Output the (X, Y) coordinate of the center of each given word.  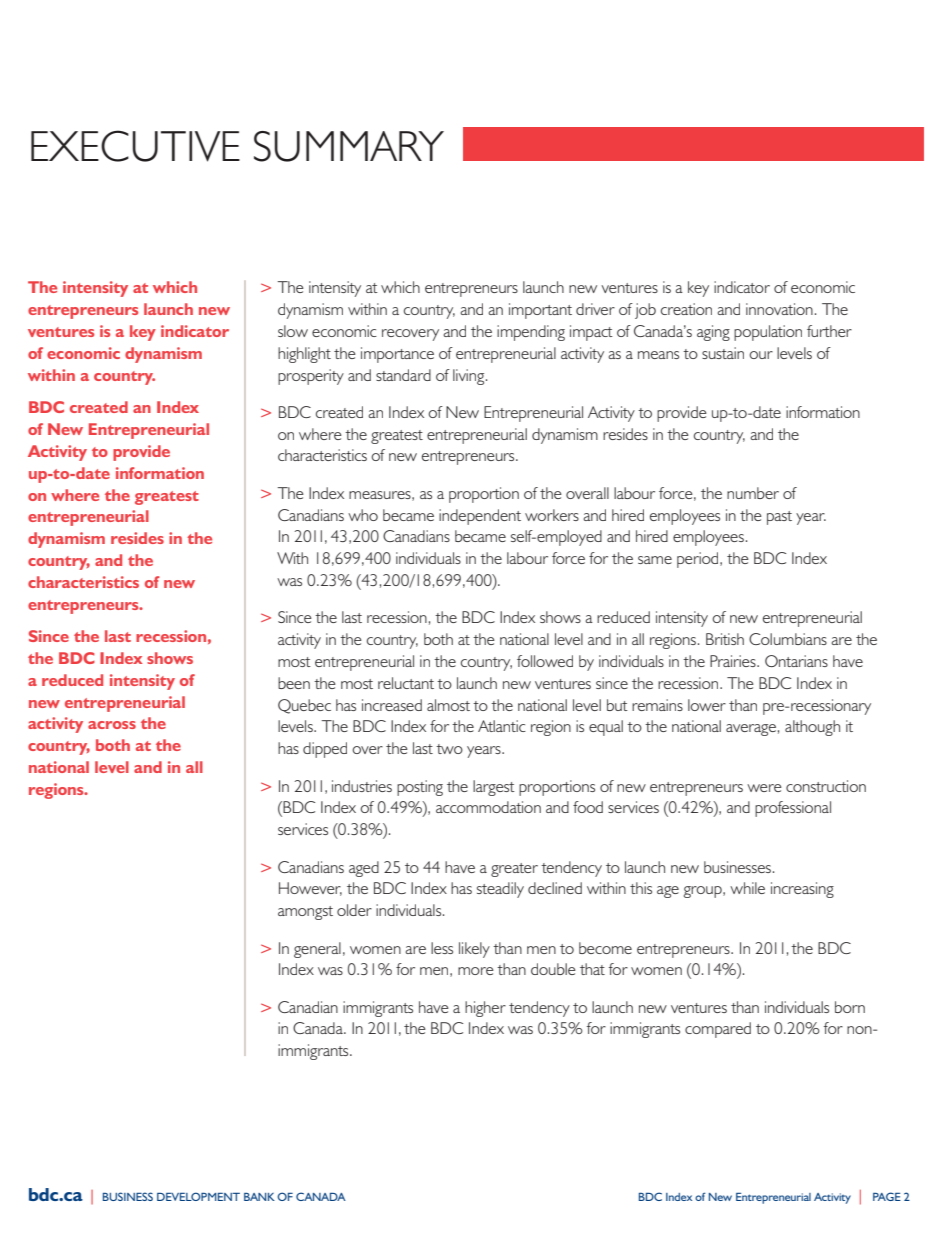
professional (793, 809)
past (779, 518)
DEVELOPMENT (198, 1196)
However (310, 889)
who (363, 515)
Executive (135, 146)
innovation (779, 309)
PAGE (887, 1196)
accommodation (488, 807)
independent (480, 517)
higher (485, 1009)
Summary (349, 146)
